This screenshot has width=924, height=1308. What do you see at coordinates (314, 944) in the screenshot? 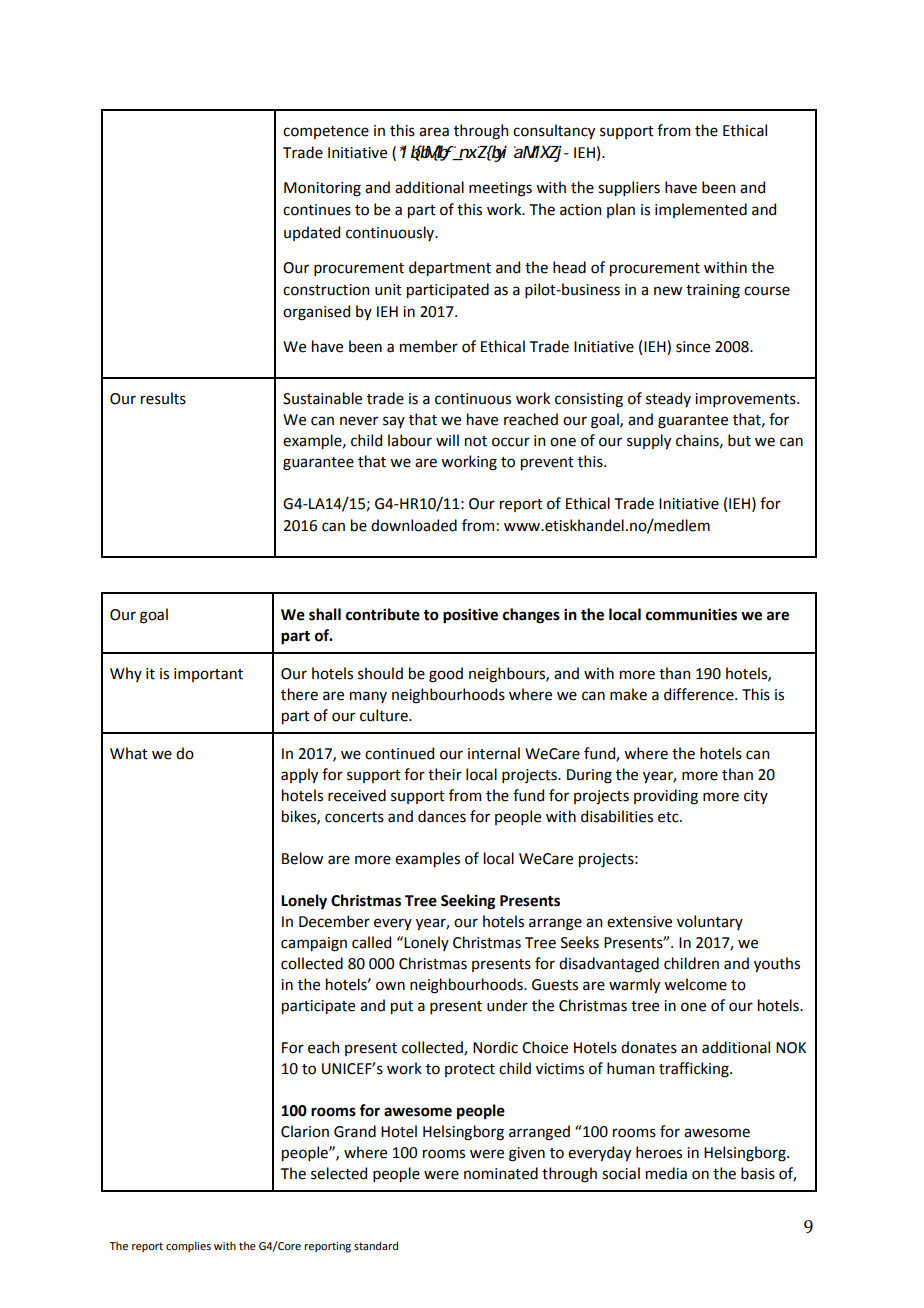
I see `campaign` at bounding box center [314, 944].
